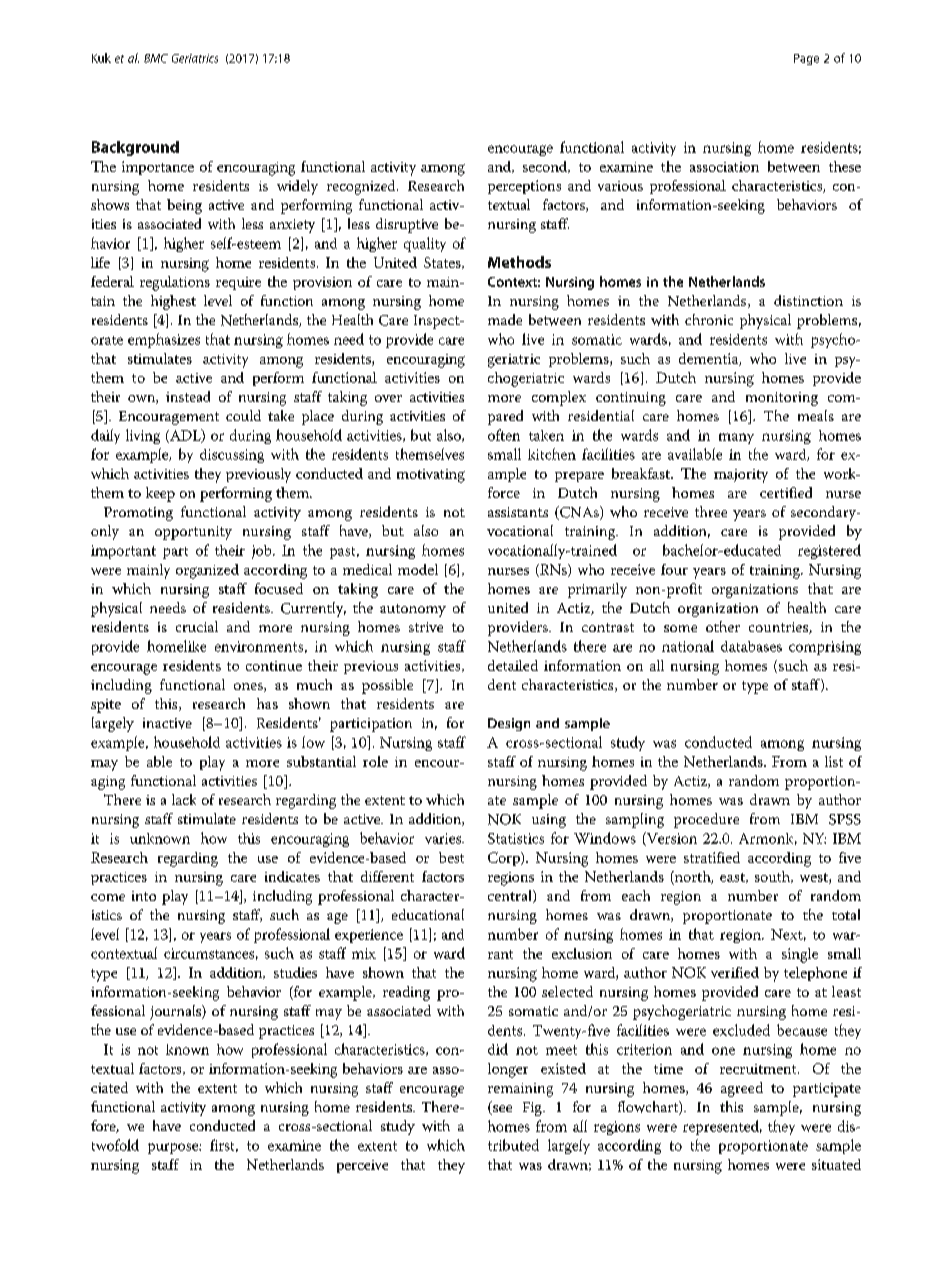 The image size is (952, 1265). What do you see at coordinates (524, 187) in the screenshot?
I see `perceptions` at bounding box center [524, 187].
